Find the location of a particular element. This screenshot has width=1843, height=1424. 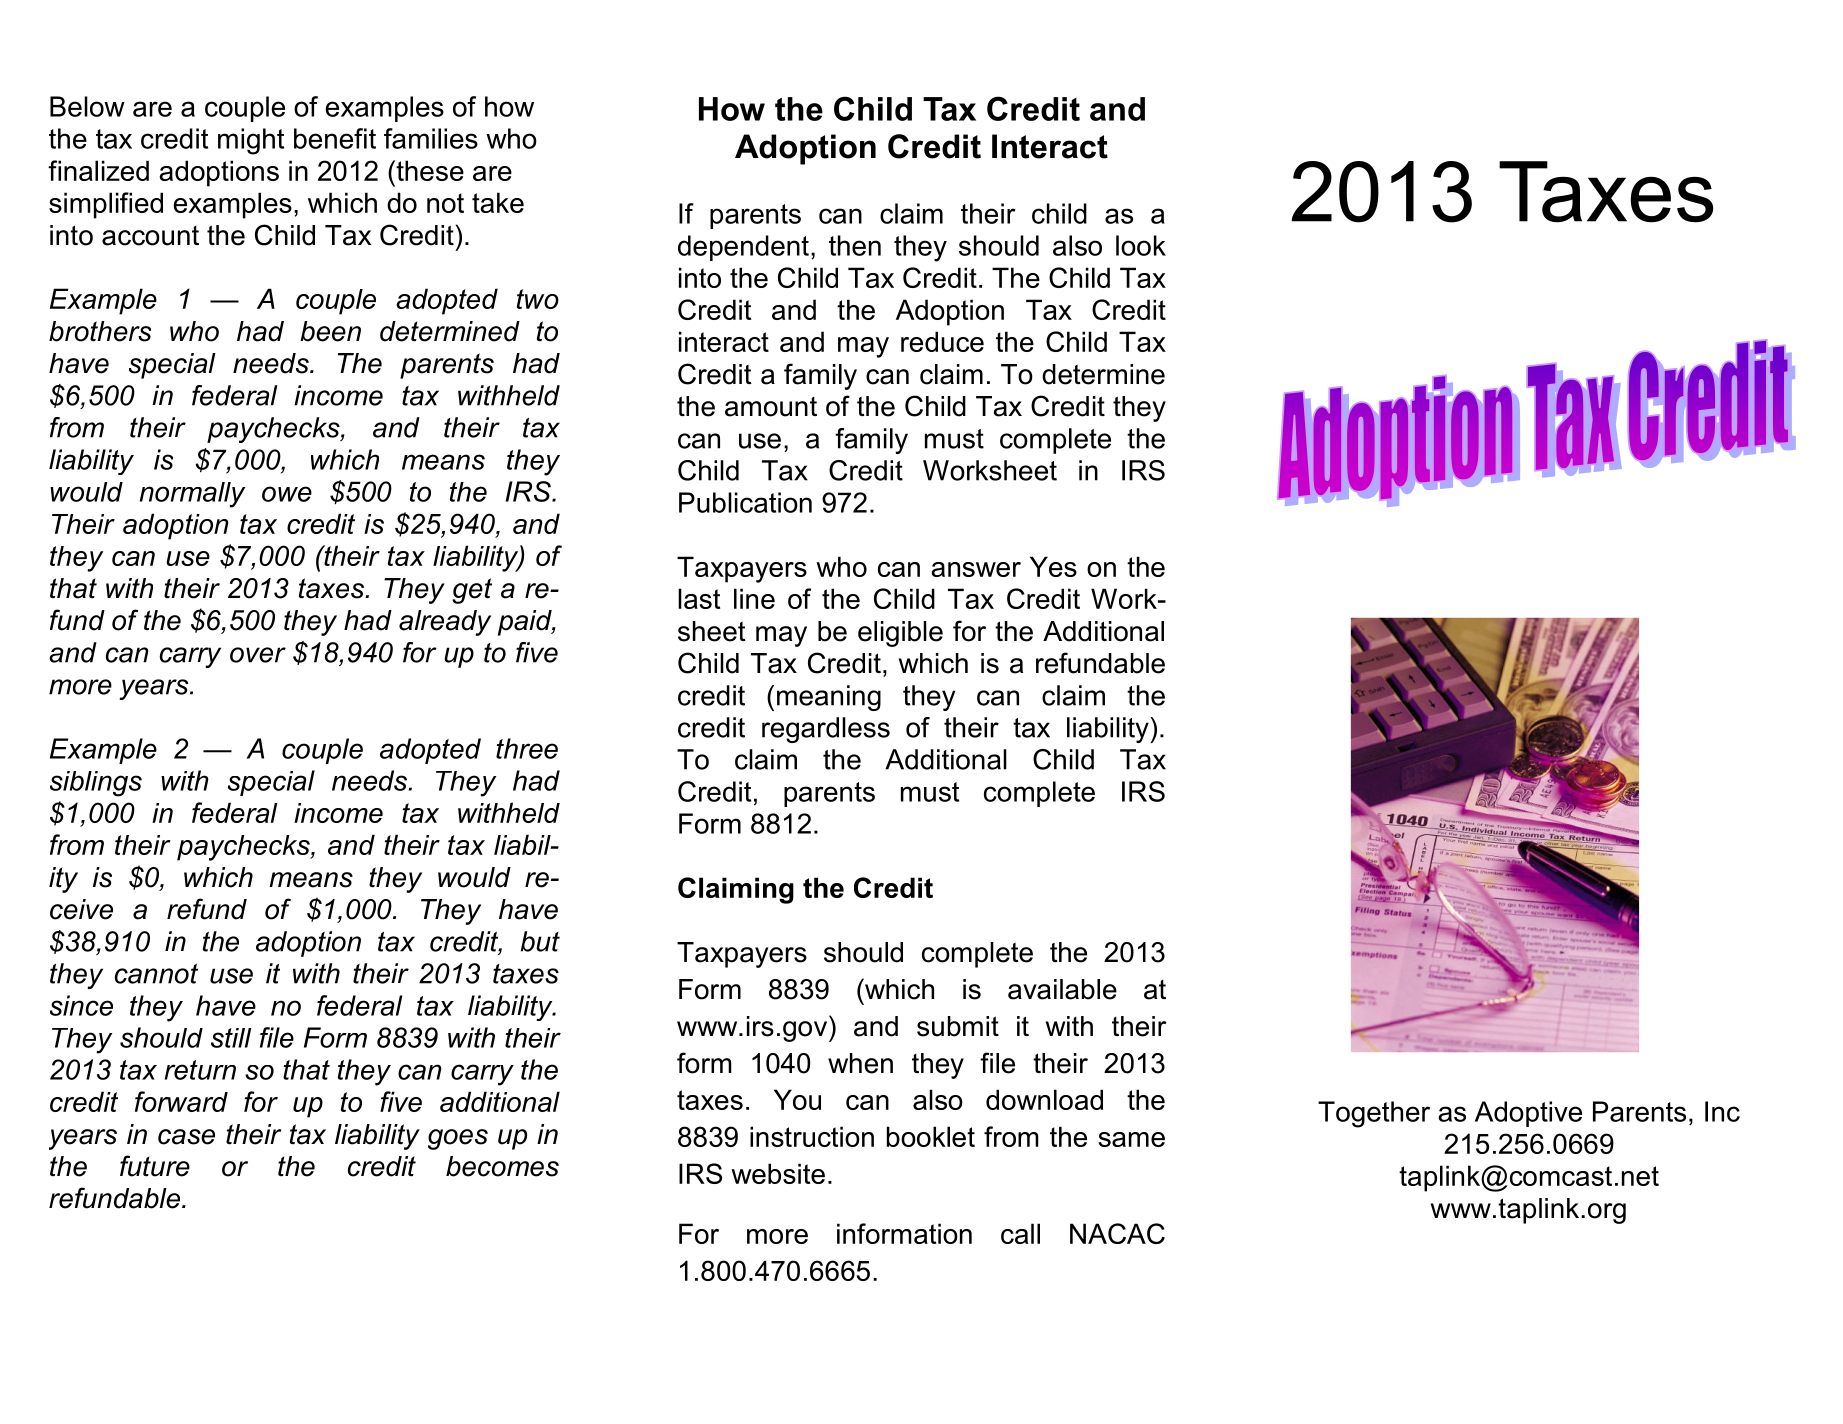

Yes is located at coordinates (1053, 566).
